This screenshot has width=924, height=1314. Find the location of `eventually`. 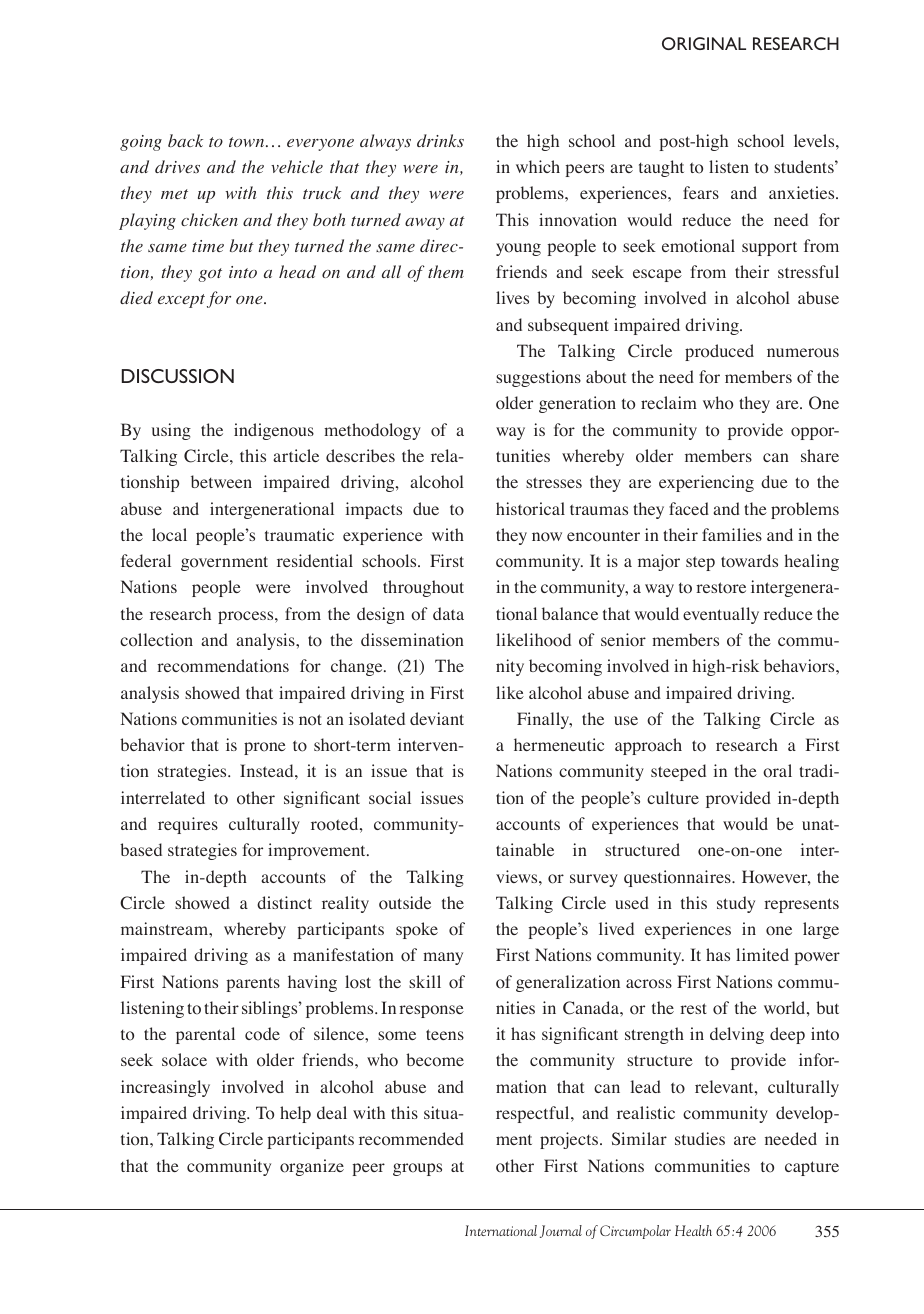

eventually is located at coordinates (721, 615).
